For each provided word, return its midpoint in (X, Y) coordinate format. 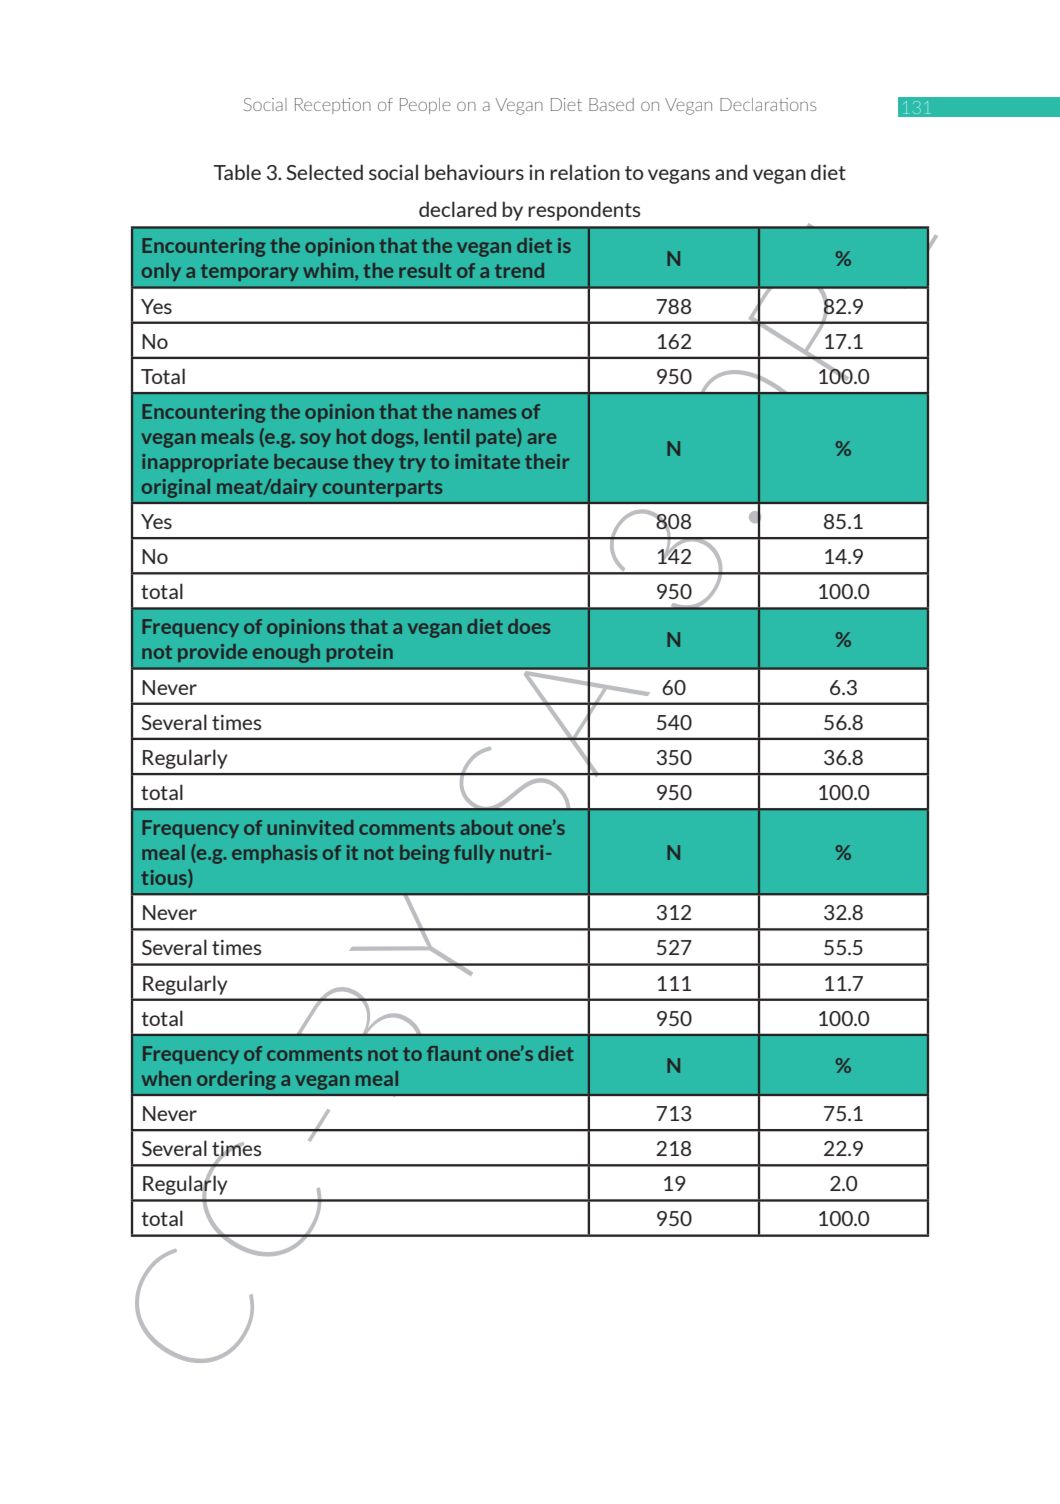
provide (212, 653)
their (547, 461)
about (486, 827)
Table (237, 172)
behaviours (474, 172)
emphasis (274, 854)
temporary (250, 272)
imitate (487, 461)
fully (474, 854)
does (529, 626)
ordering (236, 1080)
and (731, 172)
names (487, 413)
